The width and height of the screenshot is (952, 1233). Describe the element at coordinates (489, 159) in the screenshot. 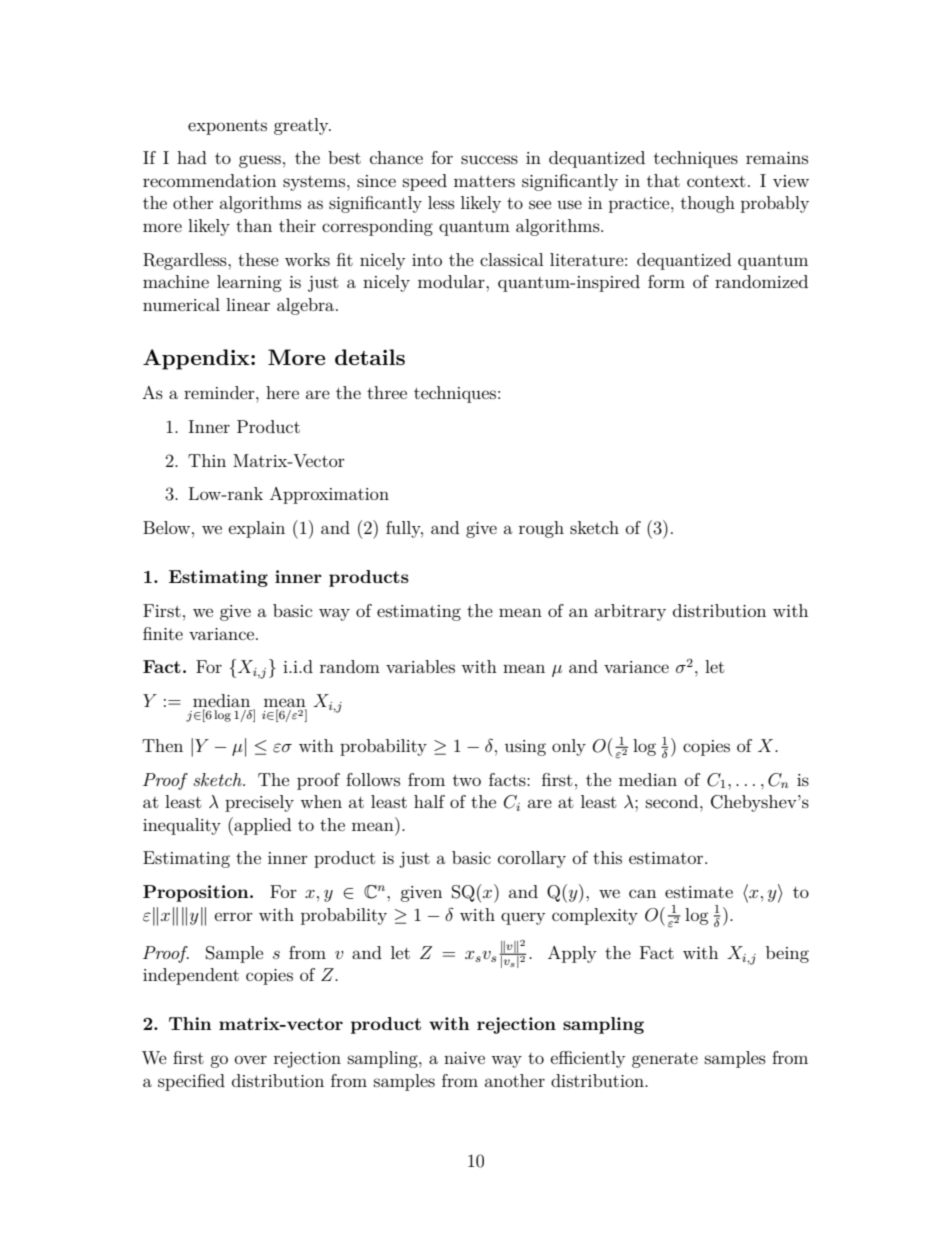

I see `success` at that location.
